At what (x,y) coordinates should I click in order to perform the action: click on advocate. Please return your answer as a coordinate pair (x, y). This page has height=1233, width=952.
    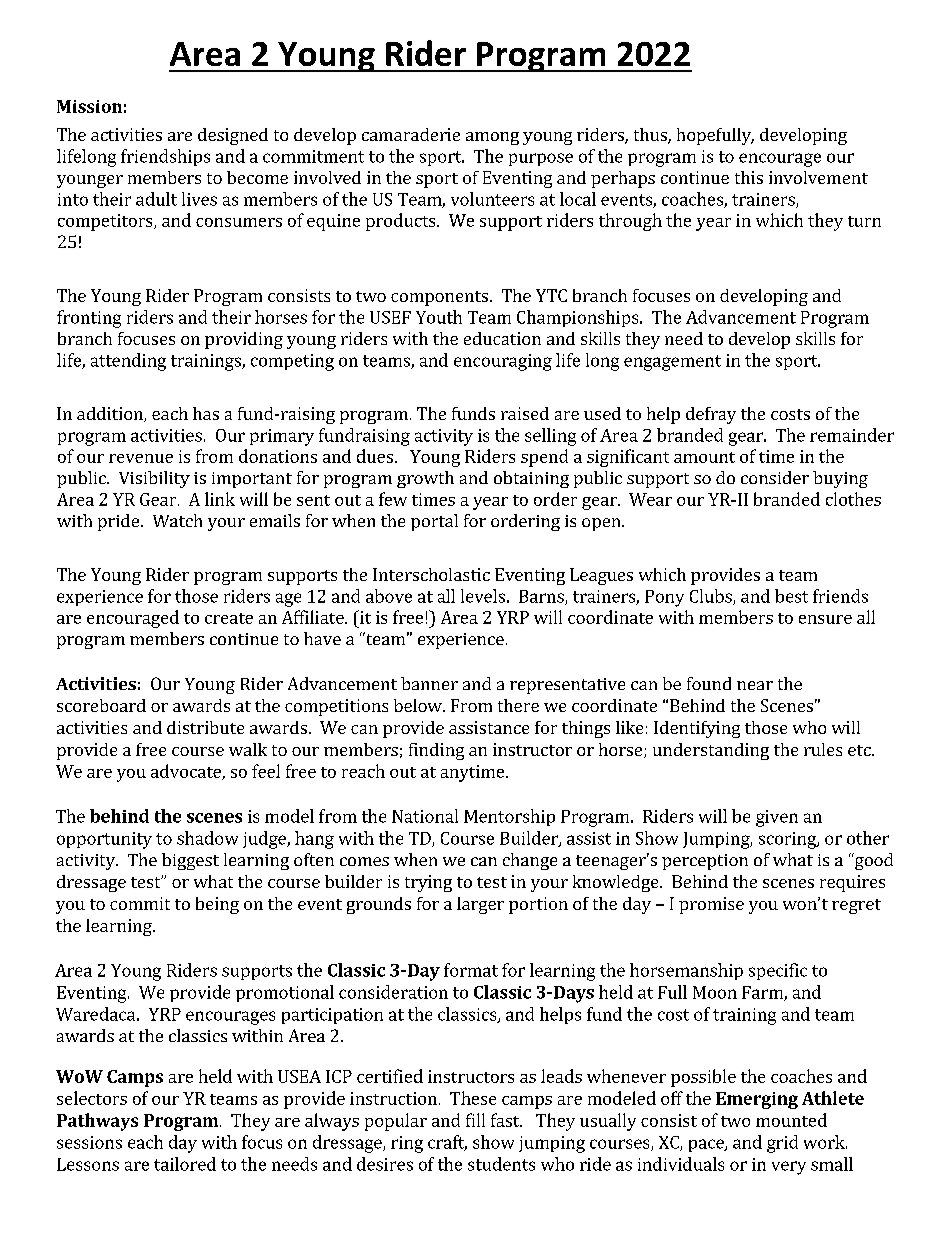
    Looking at the image, I should click on (187, 772).
